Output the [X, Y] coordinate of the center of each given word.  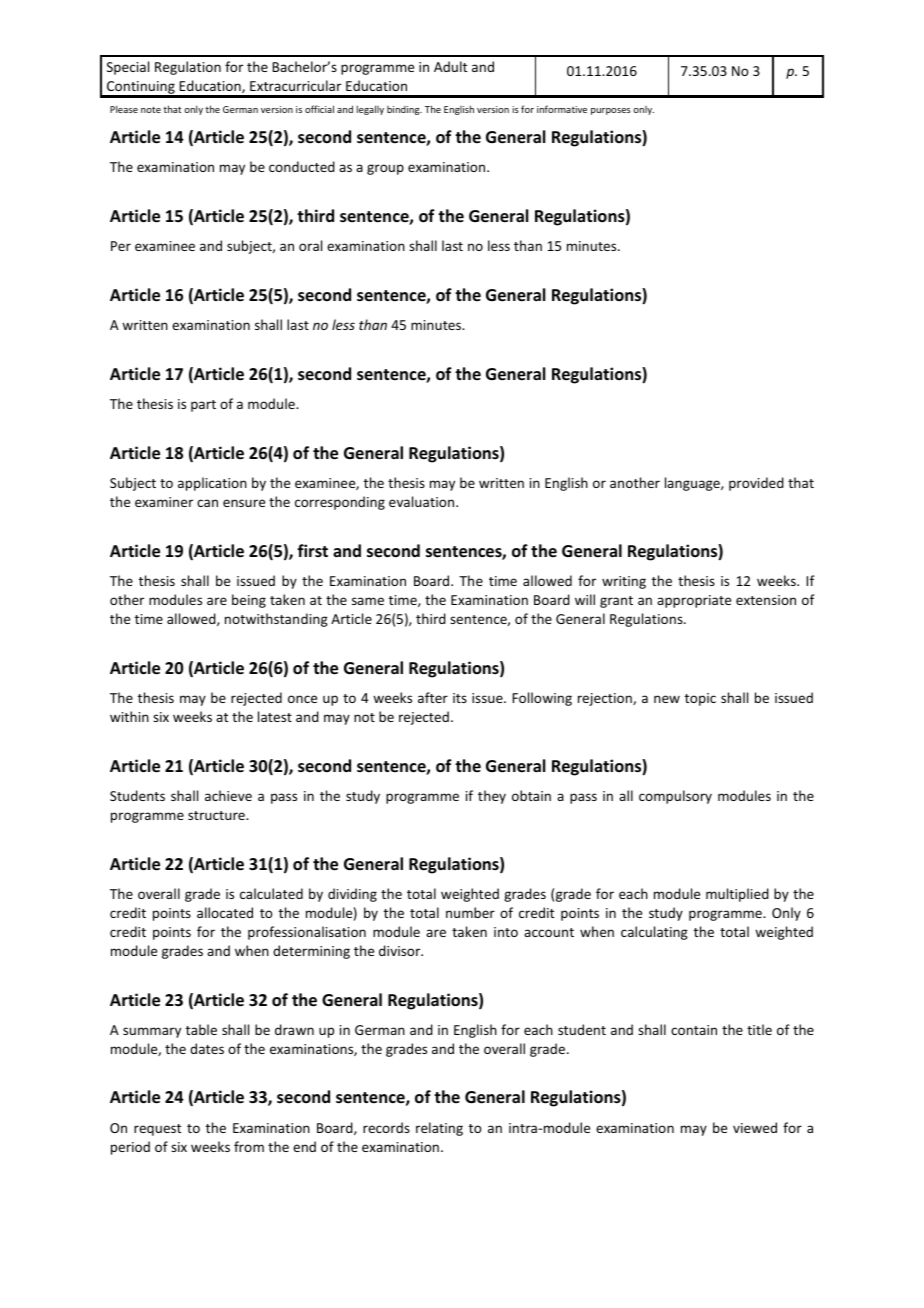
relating [439, 1129]
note [151, 109]
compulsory [675, 797]
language [693, 484]
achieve [228, 795]
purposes [611, 111]
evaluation [423, 501]
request [157, 1130]
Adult [450, 66]
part [203, 406]
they [492, 797]
